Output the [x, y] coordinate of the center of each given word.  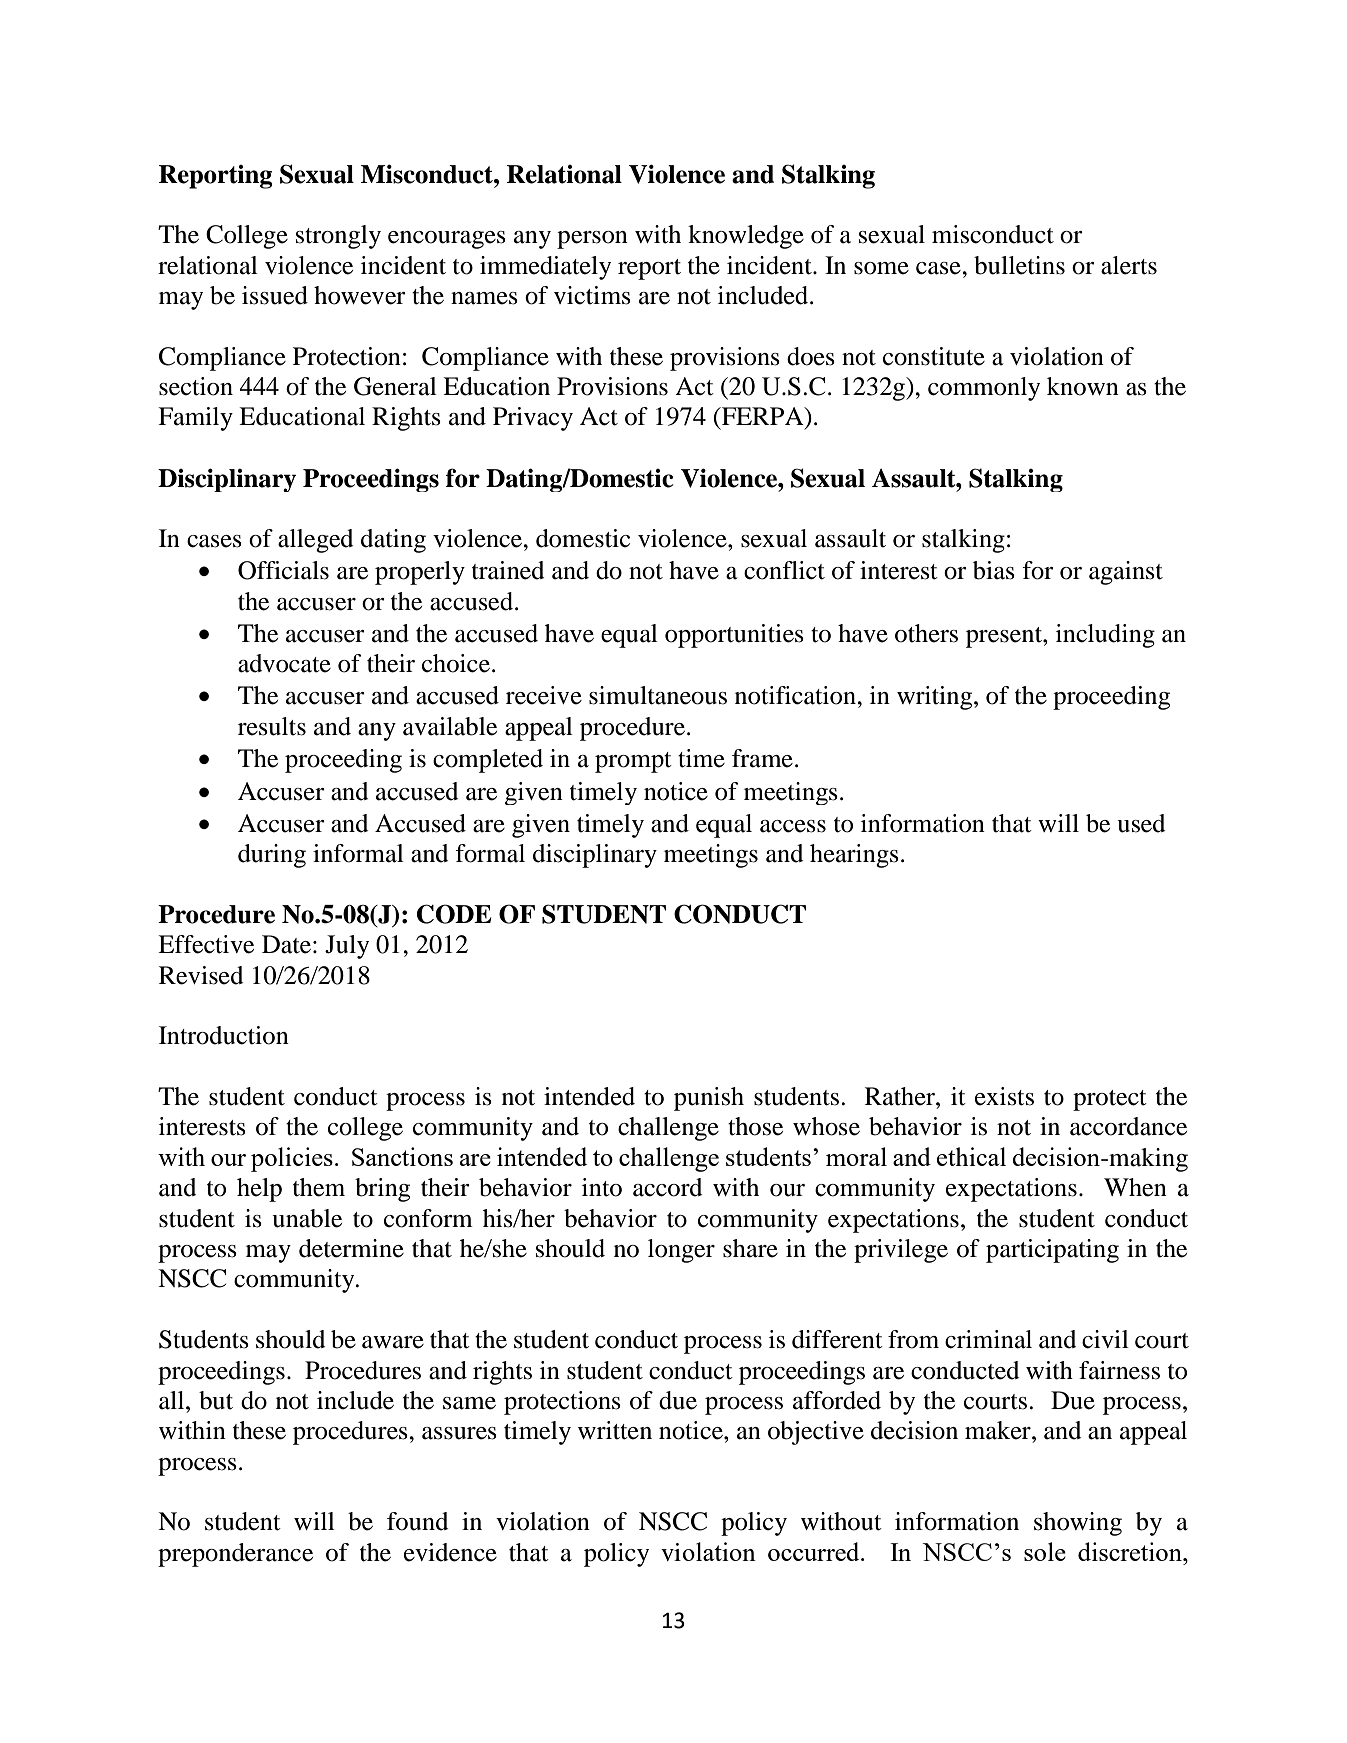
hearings [854, 856]
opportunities [734, 636]
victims [592, 295]
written [615, 1430]
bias [994, 570]
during [272, 856]
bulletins [1019, 265]
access [793, 826]
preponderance [235, 1555]
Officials [283, 570]
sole [1045, 1551]
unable [307, 1218]
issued [275, 295]
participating [1052, 1251]
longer [681, 1251]
